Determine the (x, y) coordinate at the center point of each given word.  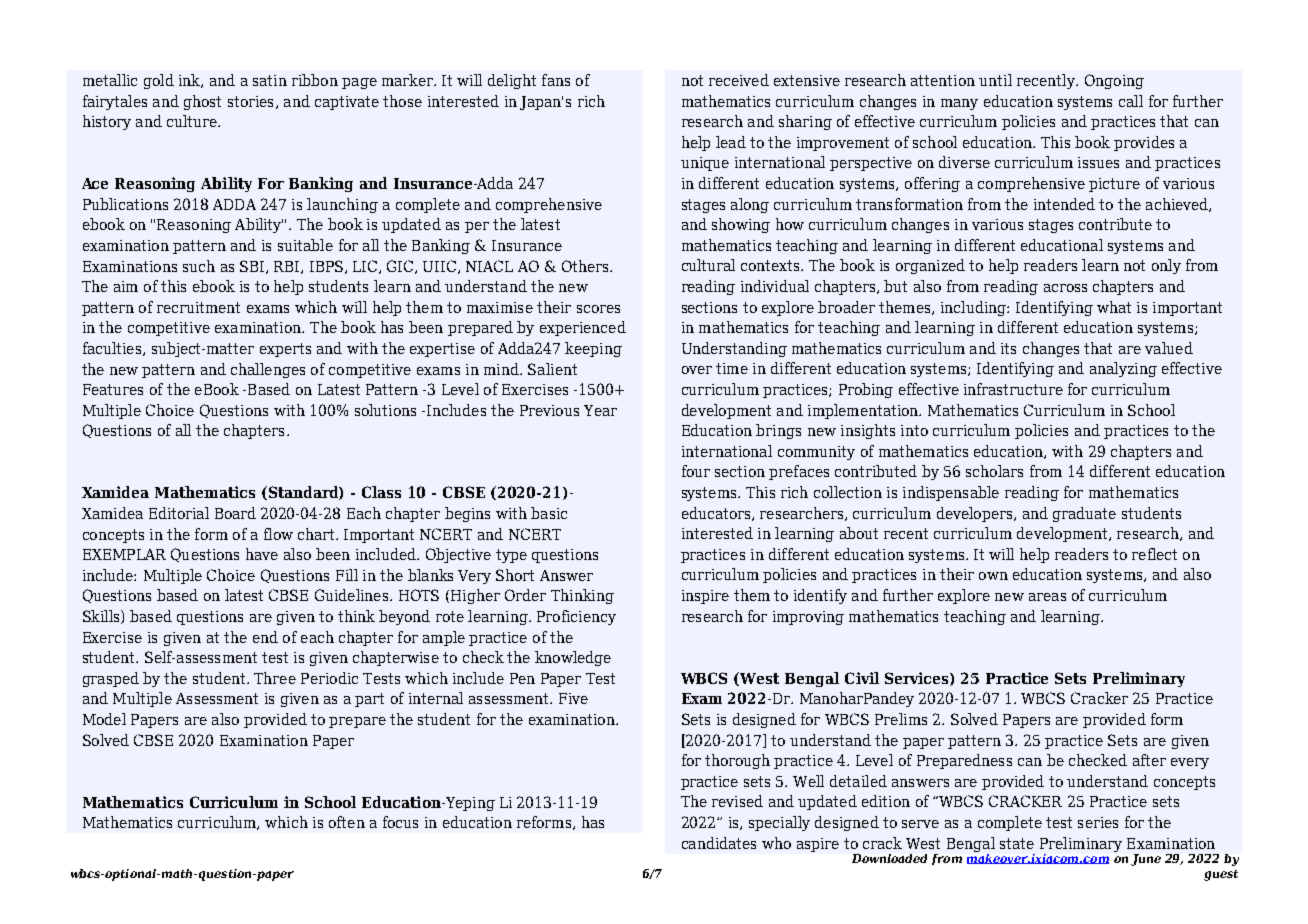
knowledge (573, 658)
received (739, 80)
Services (918, 679)
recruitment (198, 307)
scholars (994, 471)
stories (250, 101)
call (1131, 101)
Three (275, 678)
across (1065, 288)
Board (235, 513)
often (347, 822)
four (696, 471)
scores (598, 309)
